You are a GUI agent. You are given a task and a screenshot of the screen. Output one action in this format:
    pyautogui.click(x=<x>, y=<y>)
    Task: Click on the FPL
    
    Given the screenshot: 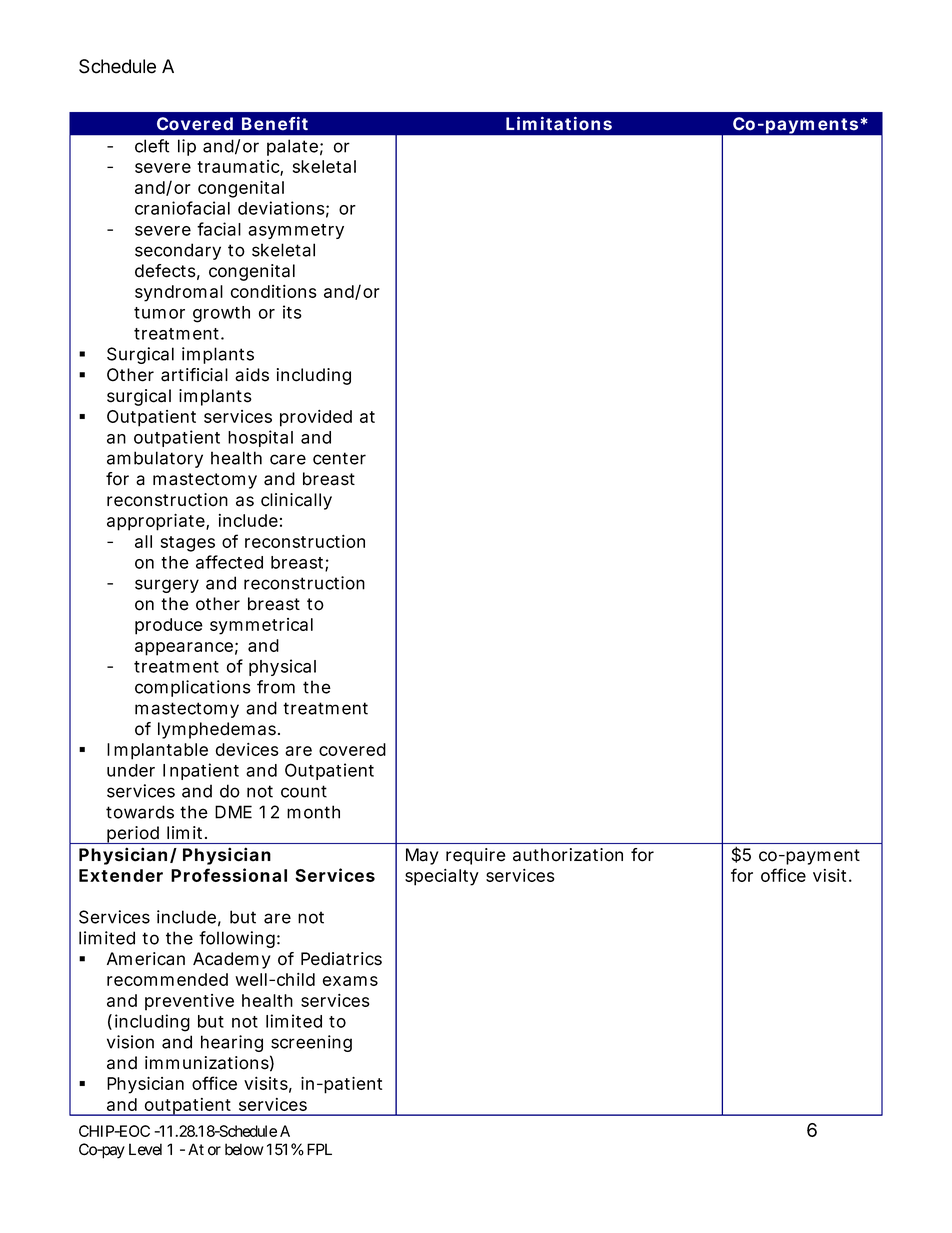 What is the action you would take?
    pyautogui.click(x=319, y=1149)
